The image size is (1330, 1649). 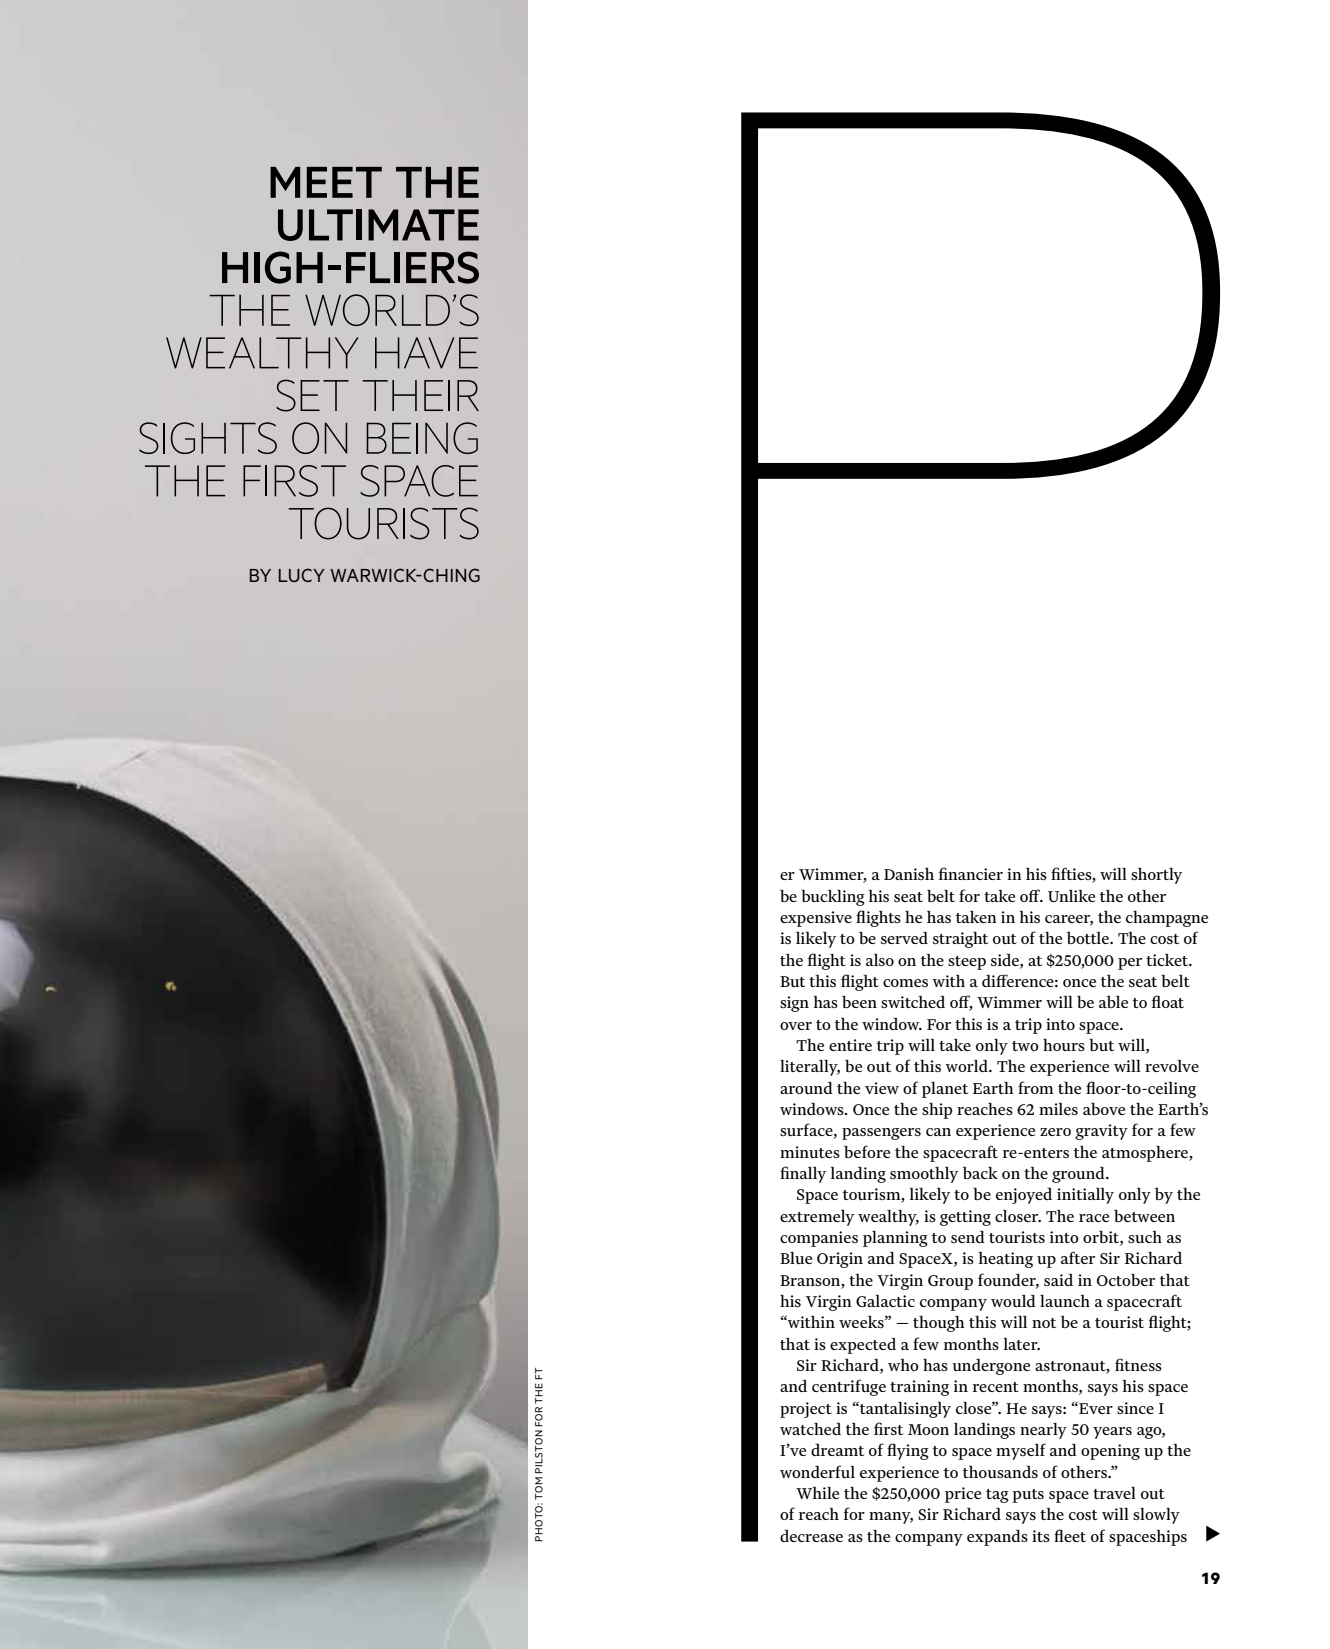 I want to click on THEIR, so click(x=421, y=395).
